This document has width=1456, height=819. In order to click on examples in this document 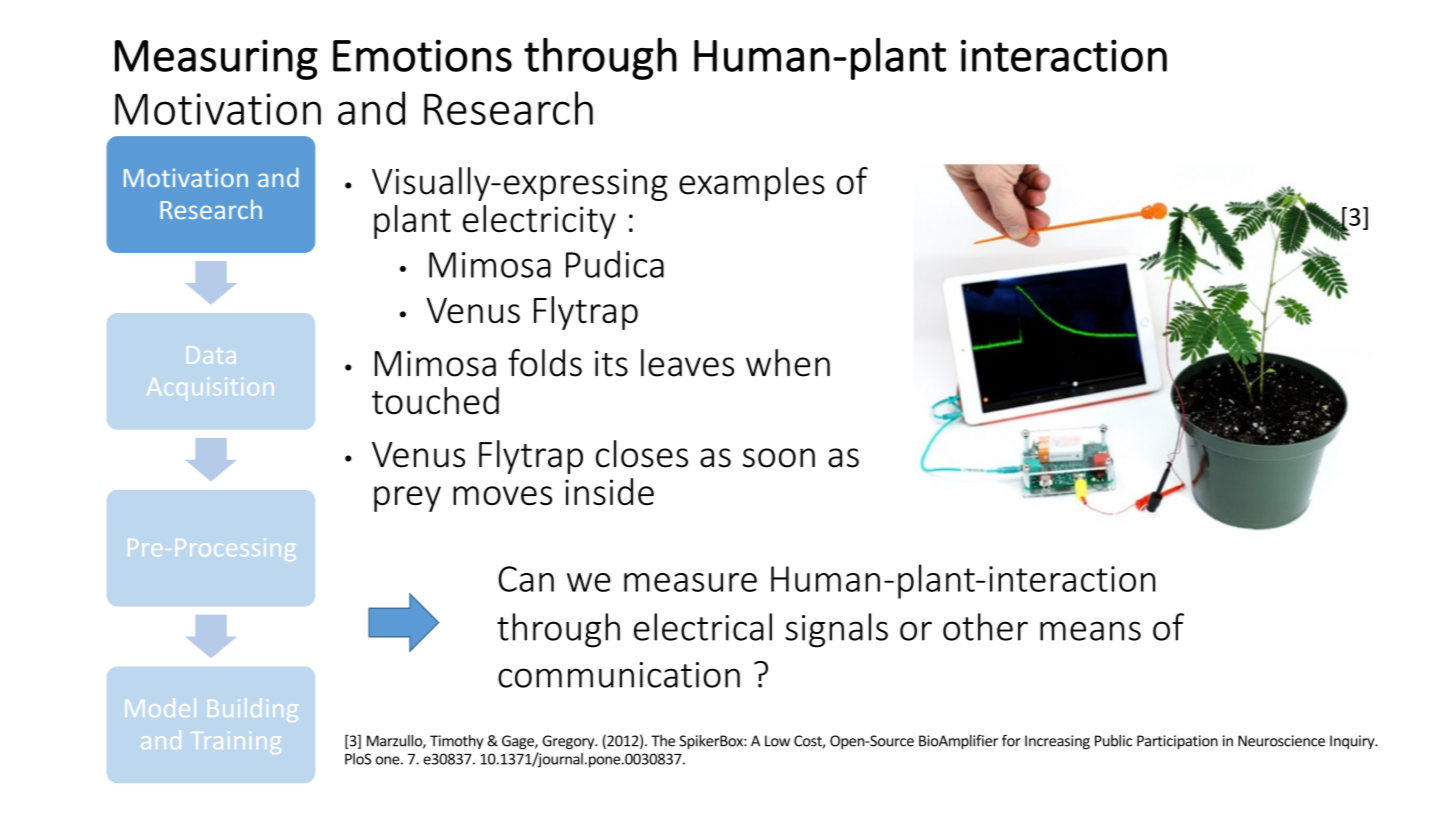, I will do `click(752, 184)`.
